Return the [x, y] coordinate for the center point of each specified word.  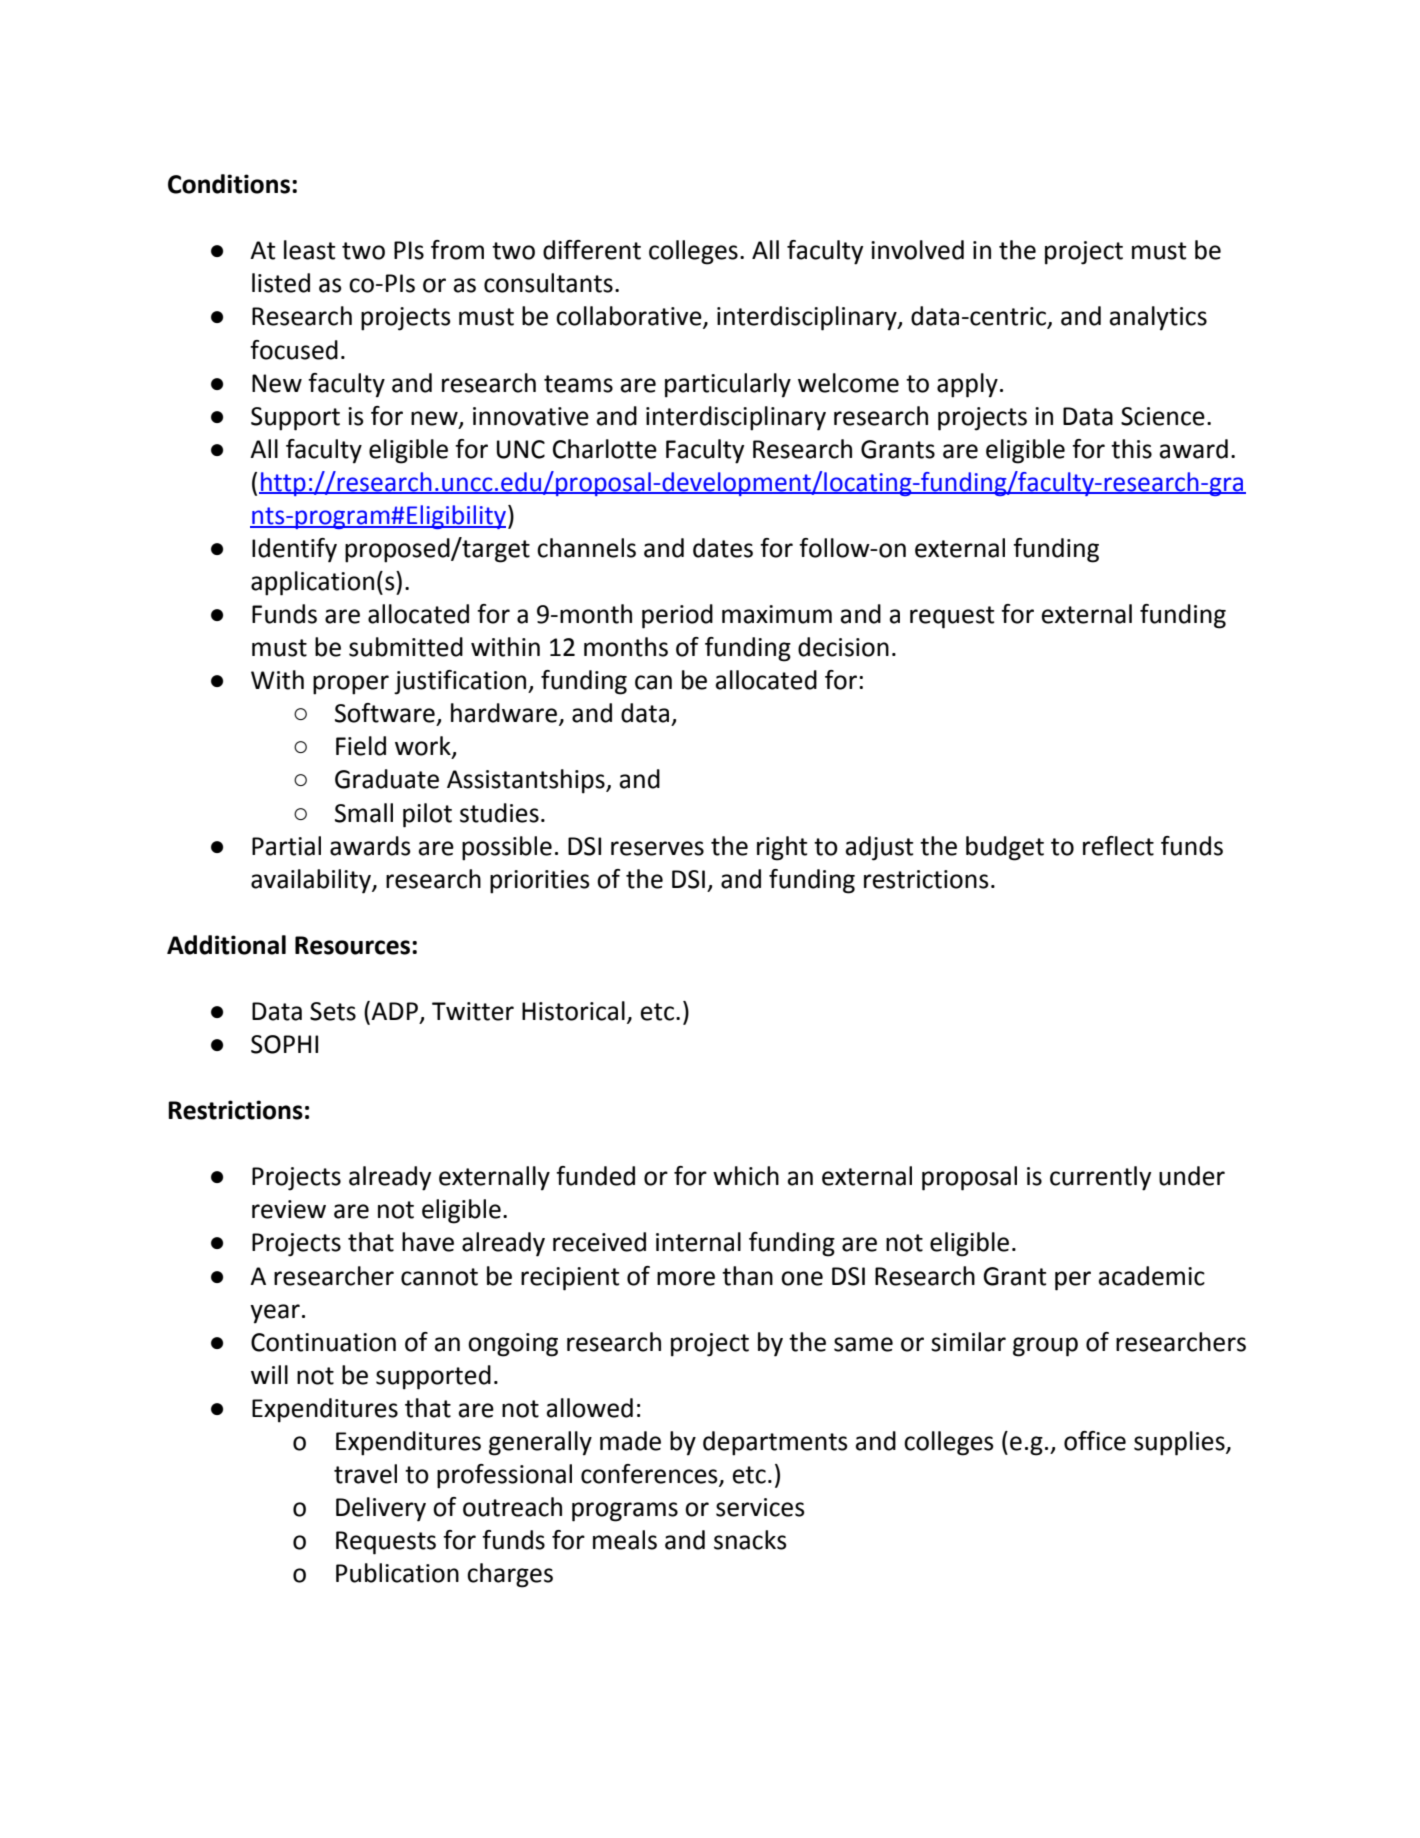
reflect [1118, 846]
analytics [1158, 318]
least [309, 250]
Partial [286, 846]
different [592, 250]
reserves [657, 848]
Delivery [381, 1509]
